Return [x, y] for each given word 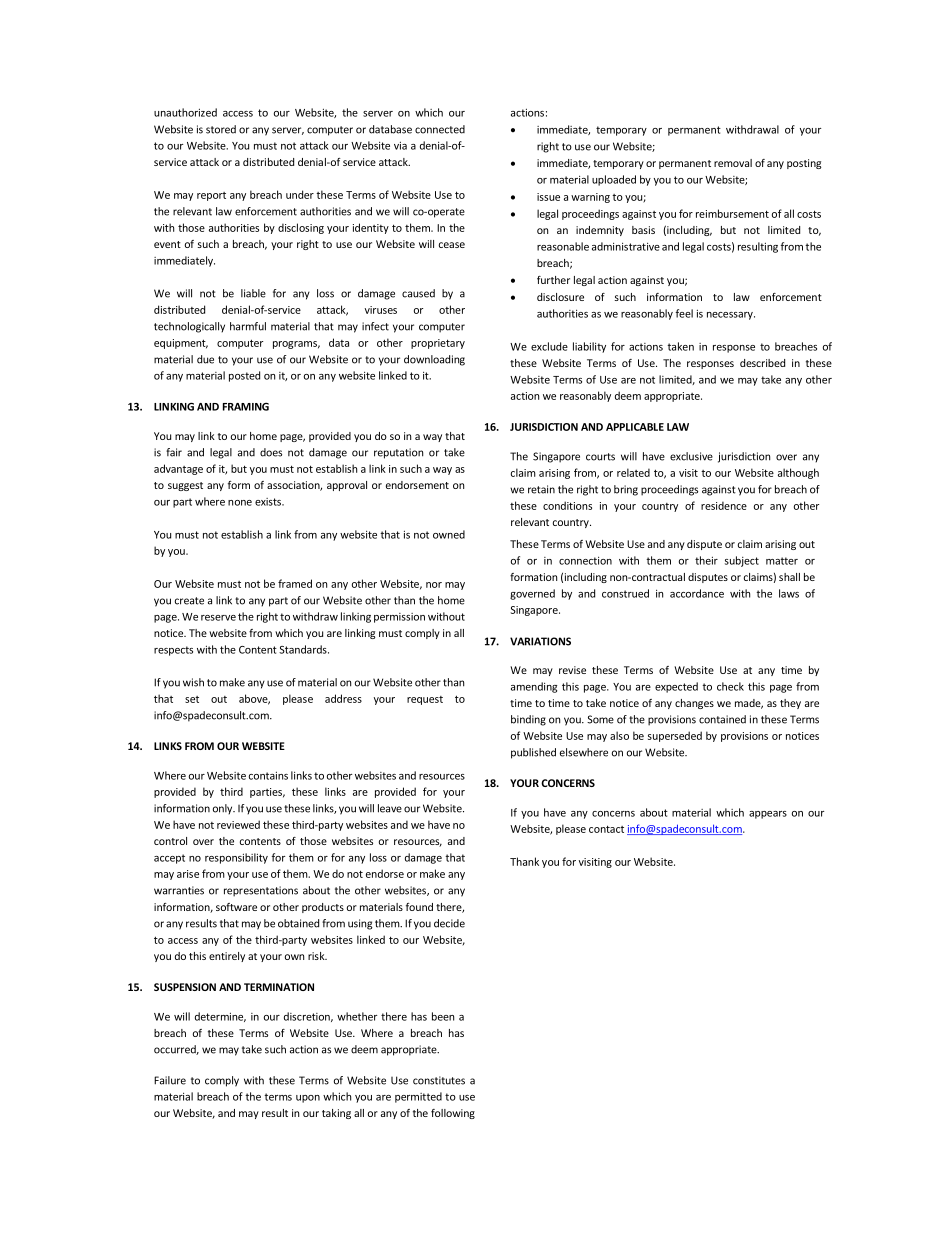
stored [221, 129]
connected [440, 129]
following [453, 1114]
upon [308, 1099]
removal [733, 163]
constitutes [439, 1080]
